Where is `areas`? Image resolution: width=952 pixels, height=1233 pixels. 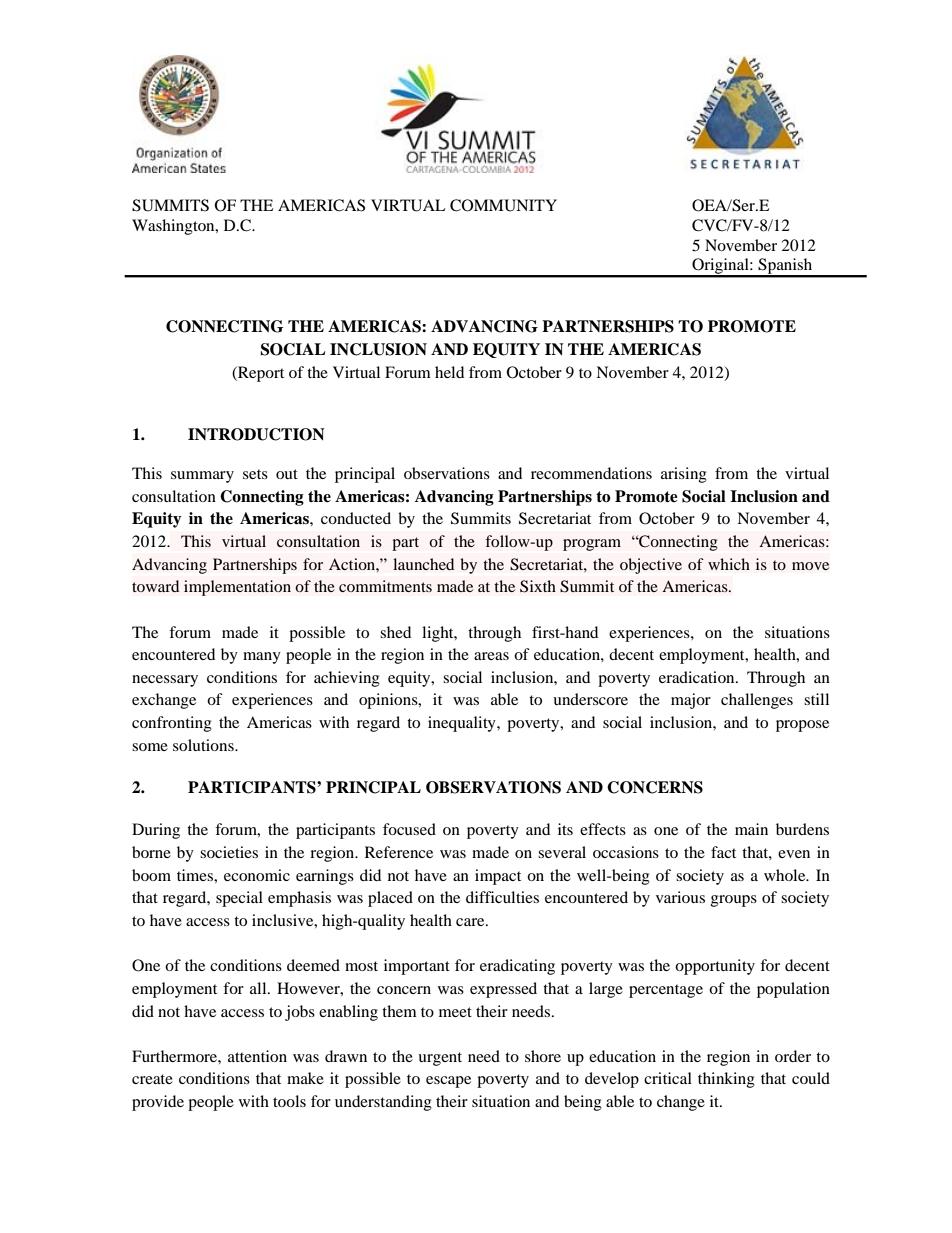
areas is located at coordinates (491, 656).
